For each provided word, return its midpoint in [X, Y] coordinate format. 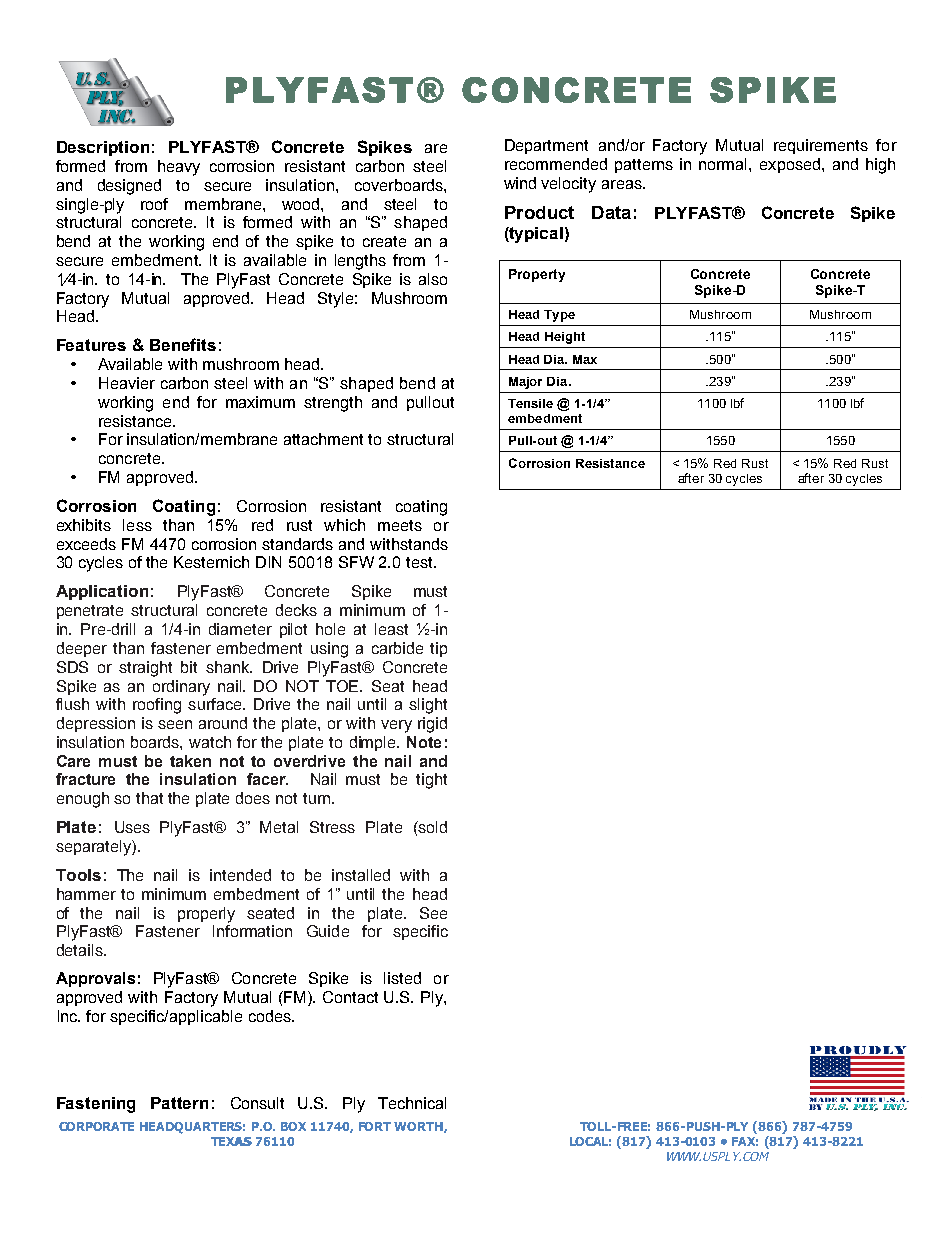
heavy [179, 168]
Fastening [96, 1105]
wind [520, 183]
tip [438, 649]
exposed [790, 165]
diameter [240, 629]
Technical [412, 1103]
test [420, 562]
